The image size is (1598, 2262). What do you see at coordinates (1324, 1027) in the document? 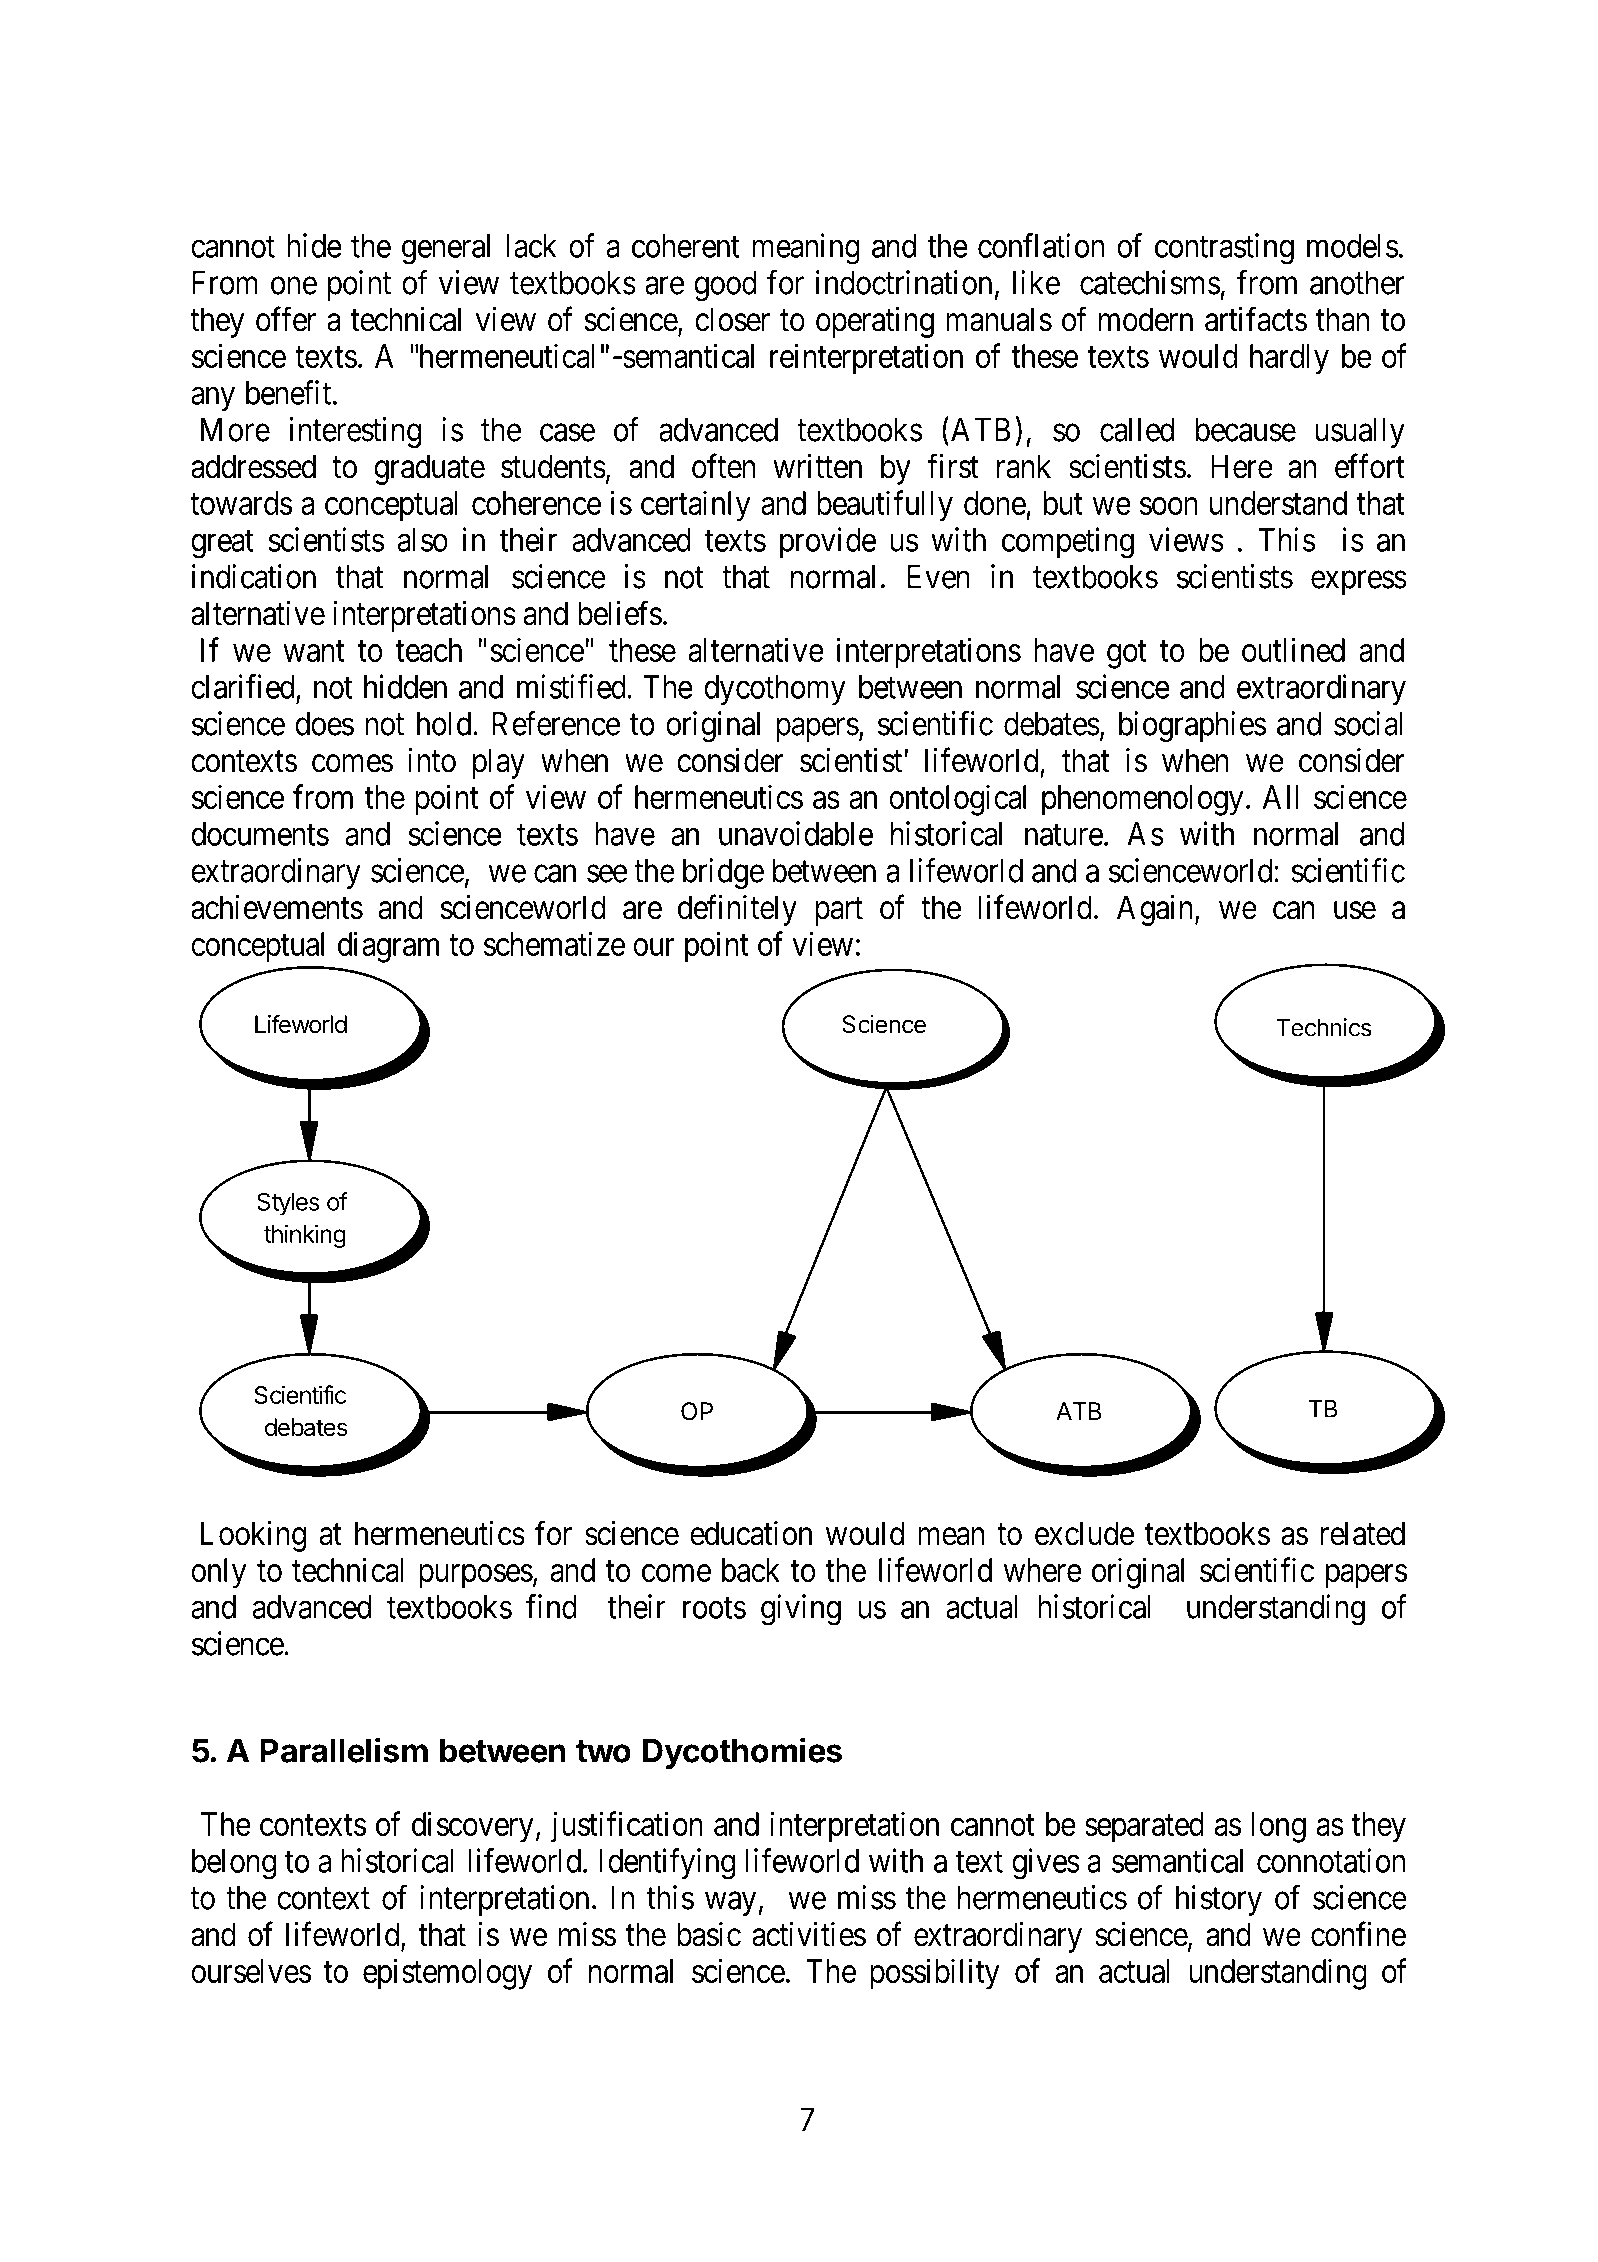
I see `Technics` at bounding box center [1324, 1027].
